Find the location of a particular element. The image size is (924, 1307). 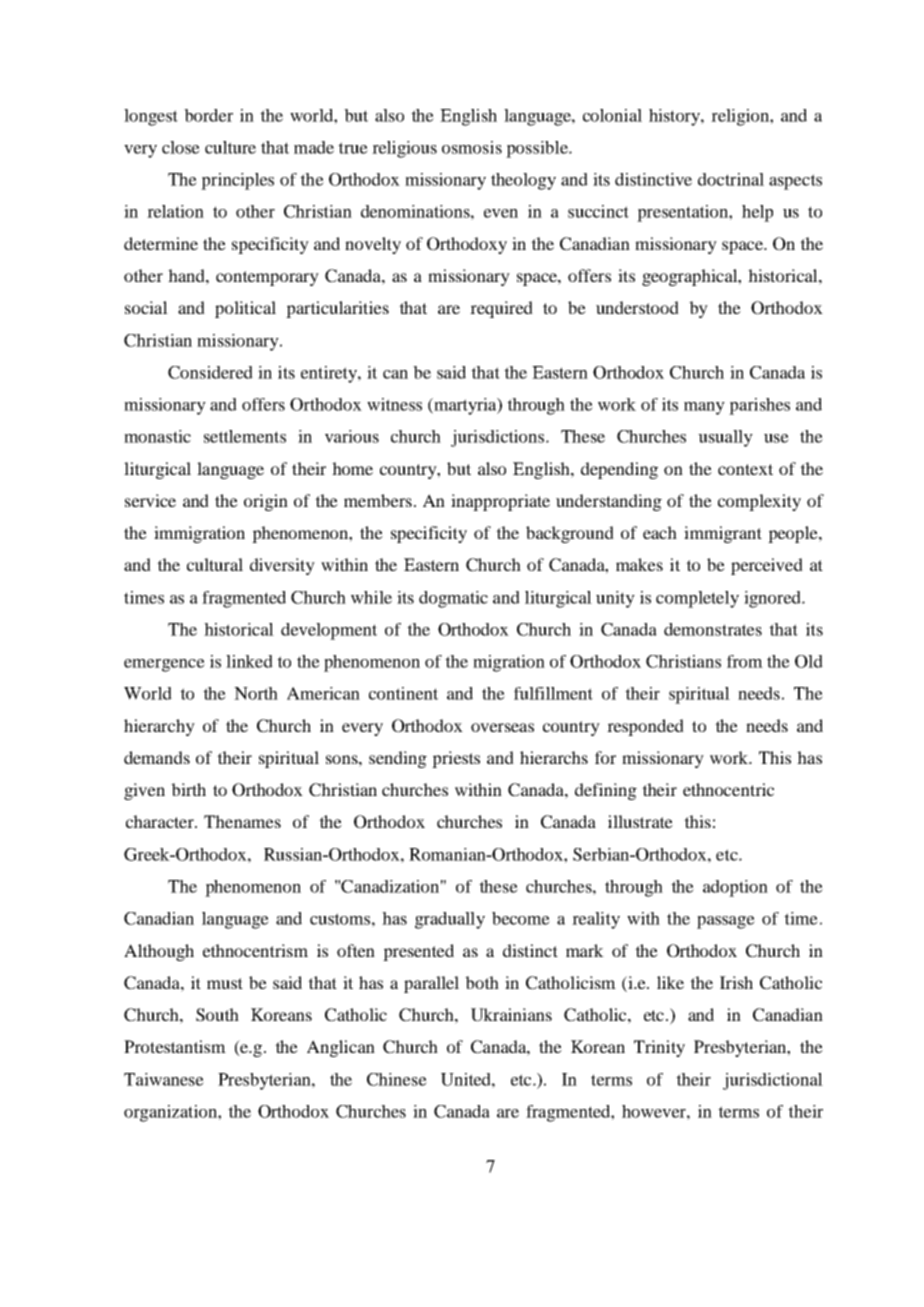

culture is located at coordinates (230, 147).
